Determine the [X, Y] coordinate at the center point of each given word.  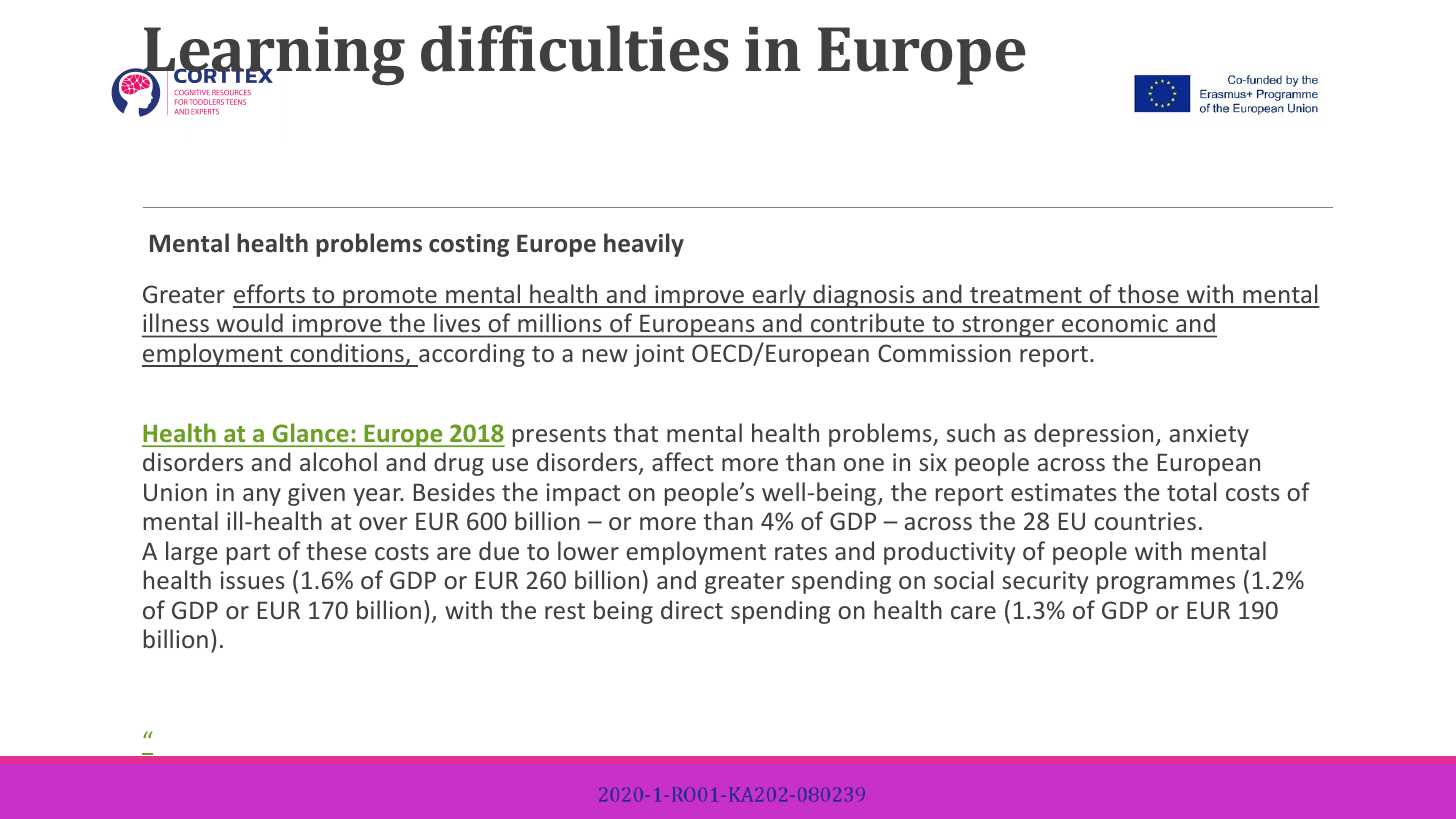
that [635, 432]
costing [469, 245]
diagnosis [864, 296]
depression [1093, 435]
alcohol [338, 461]
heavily [644, 245]
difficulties [575, 48]
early [779, 296]
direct [692, 609]
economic [1115, 323]
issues [253, 580]
